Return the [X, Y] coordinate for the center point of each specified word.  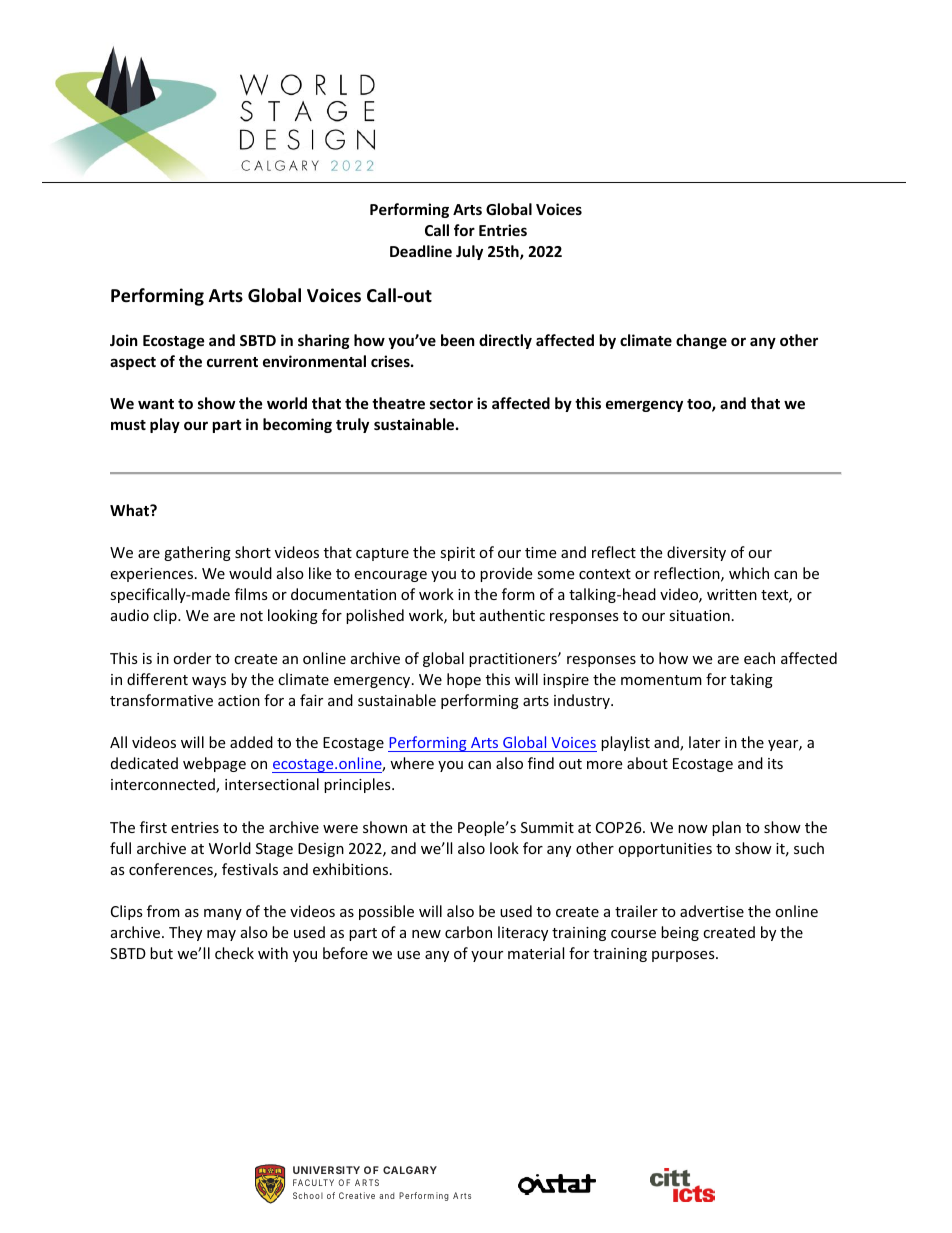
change [701, 341]
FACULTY [313, 1182]
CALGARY [410, 1170]
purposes [684, 956]
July [469, 252]
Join [124, 340]
